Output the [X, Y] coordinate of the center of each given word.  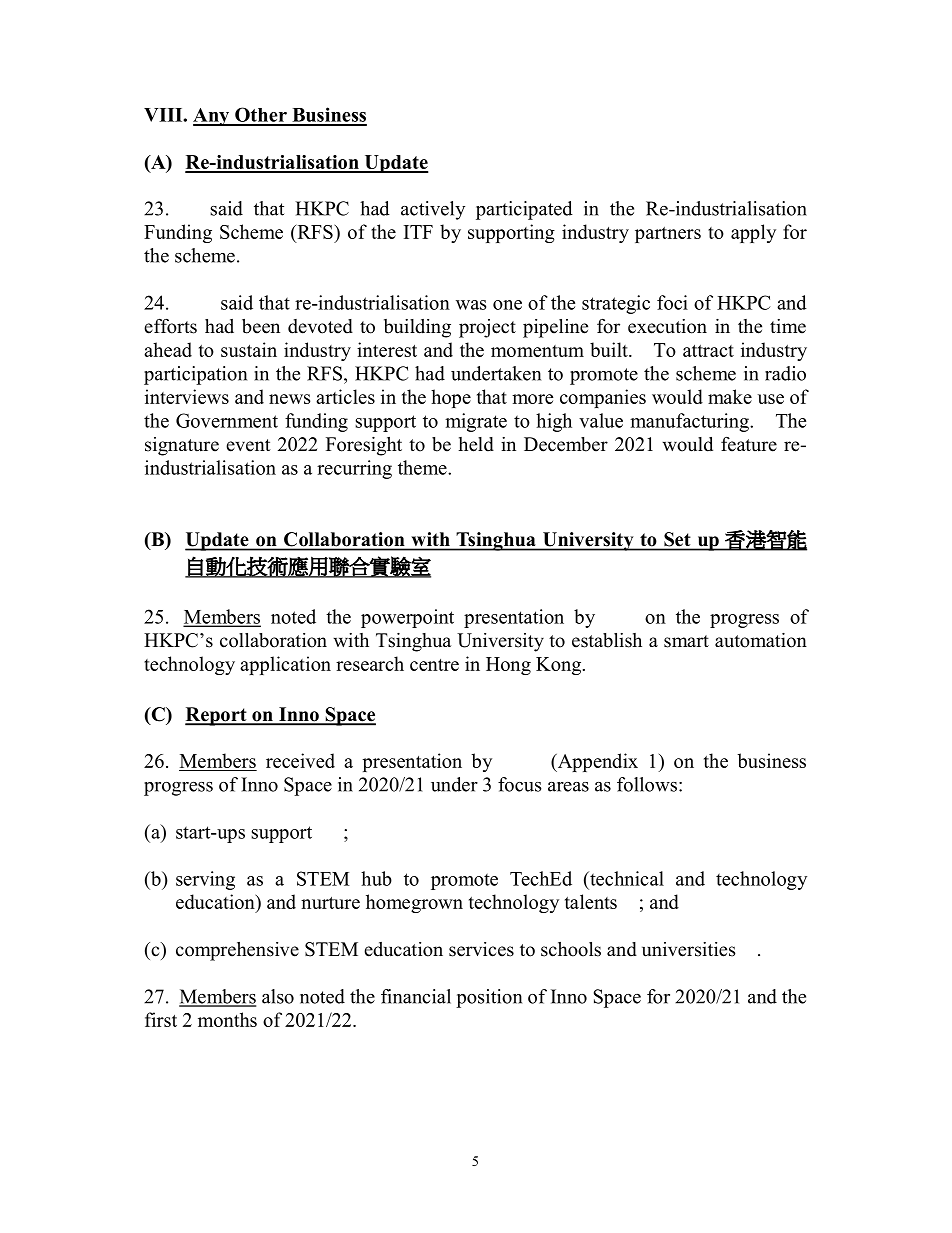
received [300, 760]
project [487, 328]
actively [433, 210]
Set [677, 539]
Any [212, 117]
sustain [249, 349]
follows [647, 784]
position [489, 998]
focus [520, 784]
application [285, 665]
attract [708, 351]
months [227, 1019]
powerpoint [407, 618]
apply [753, 233]
